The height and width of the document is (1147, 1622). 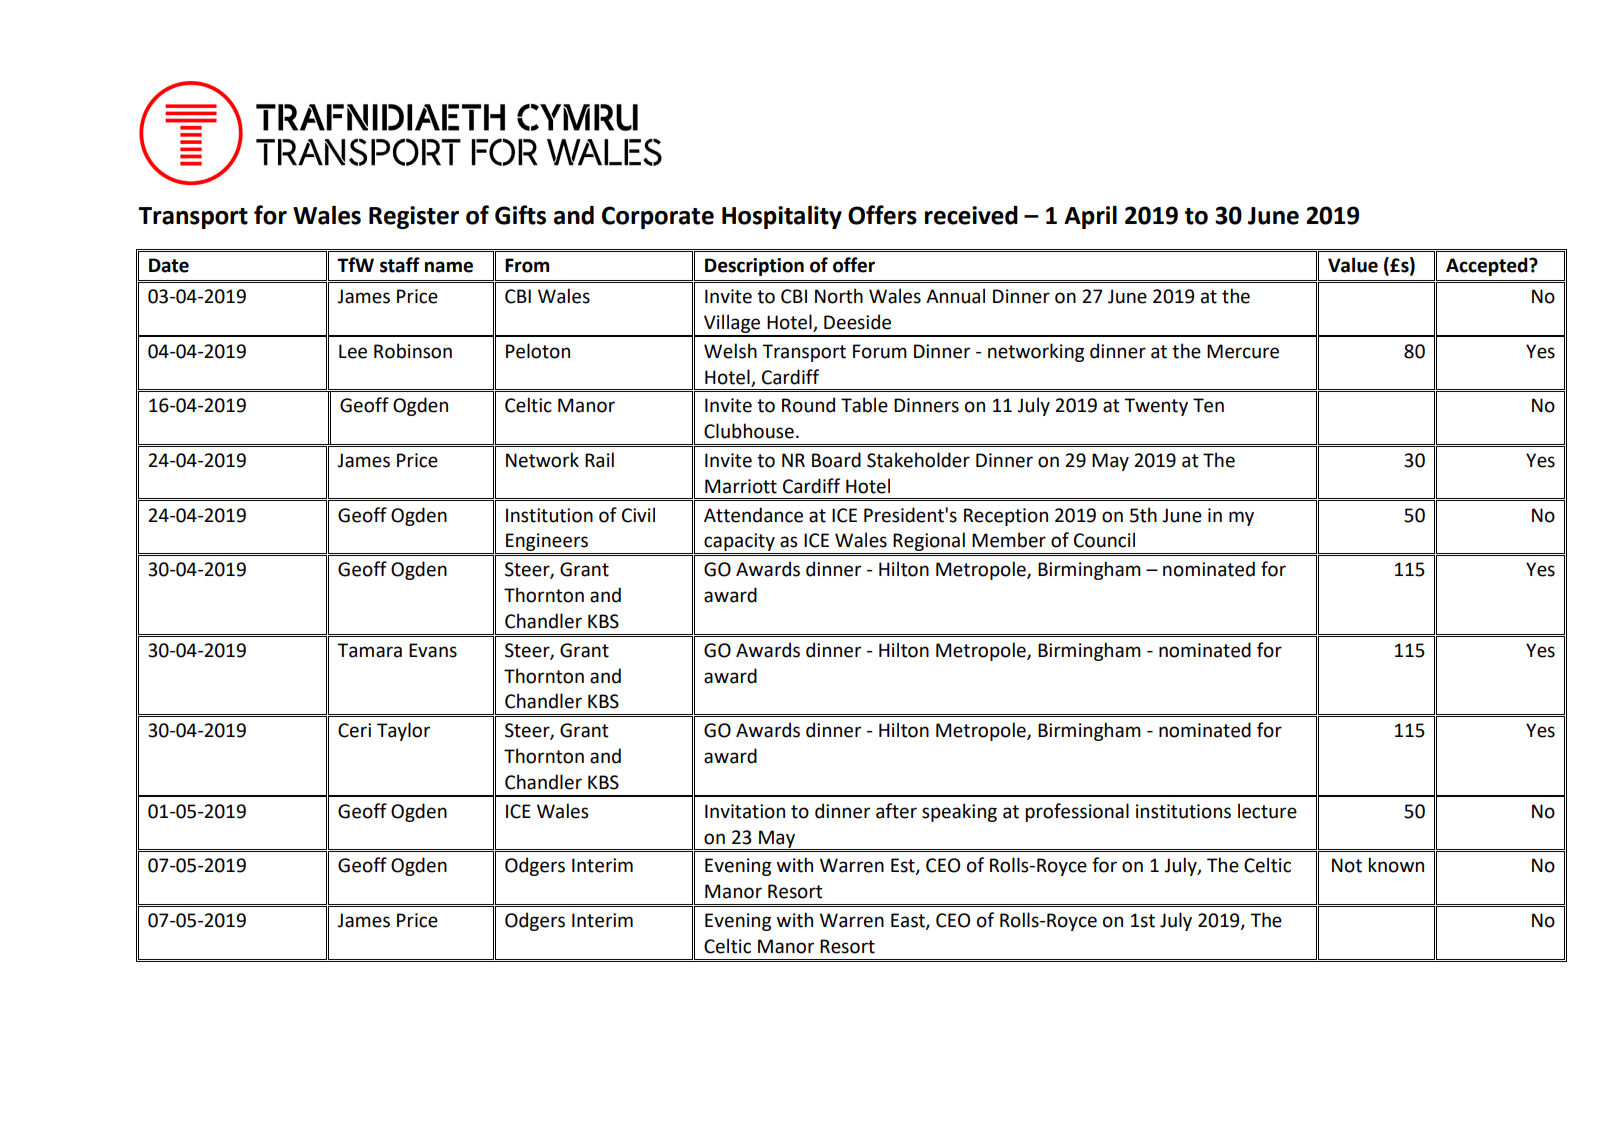 What do you see at coordinates (1347, 865) in the document?
I see `Not` at bounding box center [1347, 865].
